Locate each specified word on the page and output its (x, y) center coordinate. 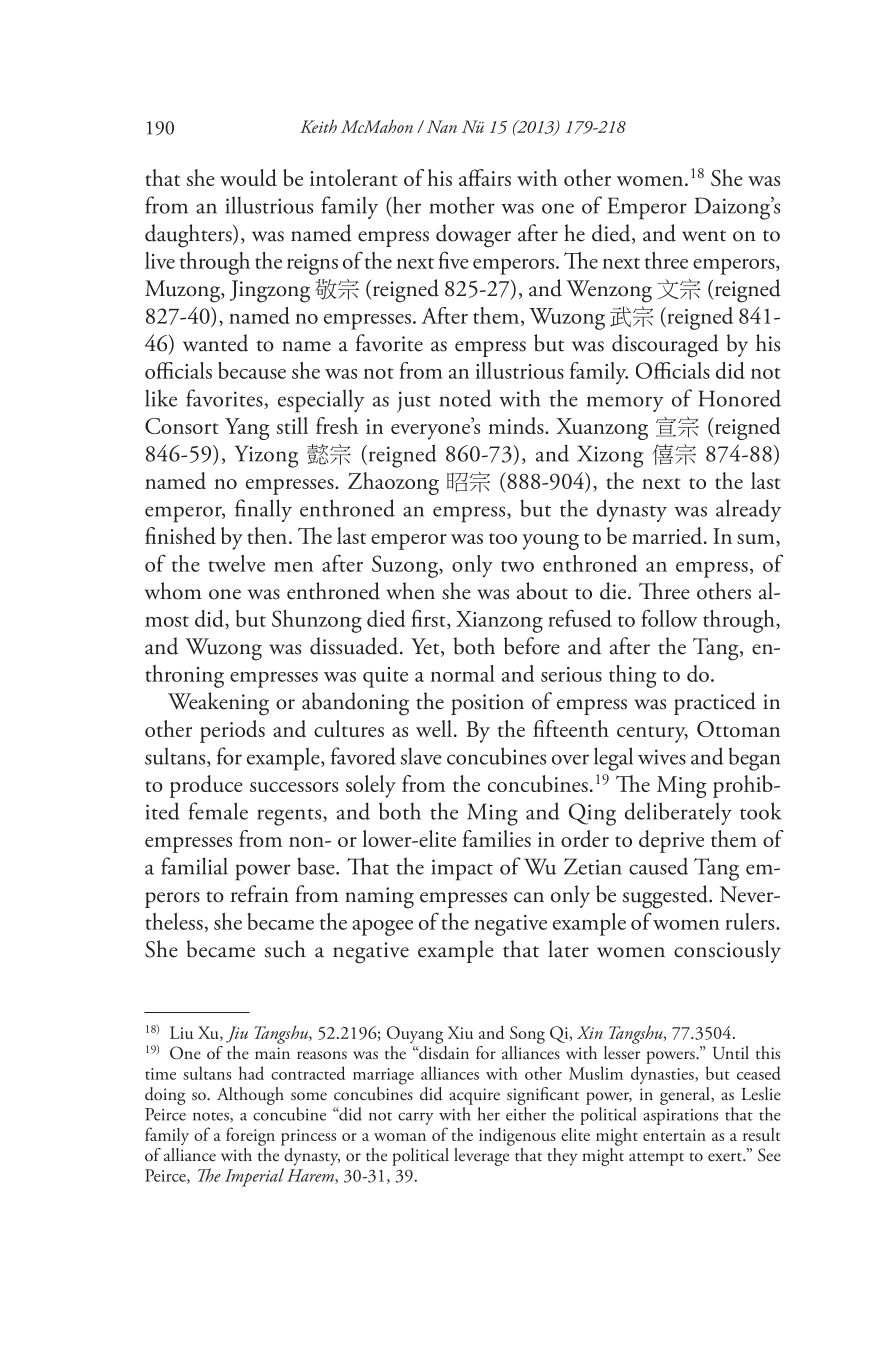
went (704, 236)
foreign (250, 1136)
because (252, 370)
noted (466, 398)
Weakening (218, 704)
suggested (666, 897)
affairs (485, 177)
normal (463, 673)
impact (462, 870)
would (248, 177)
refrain (260, 894)
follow (669, 618)
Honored (739, 398)
